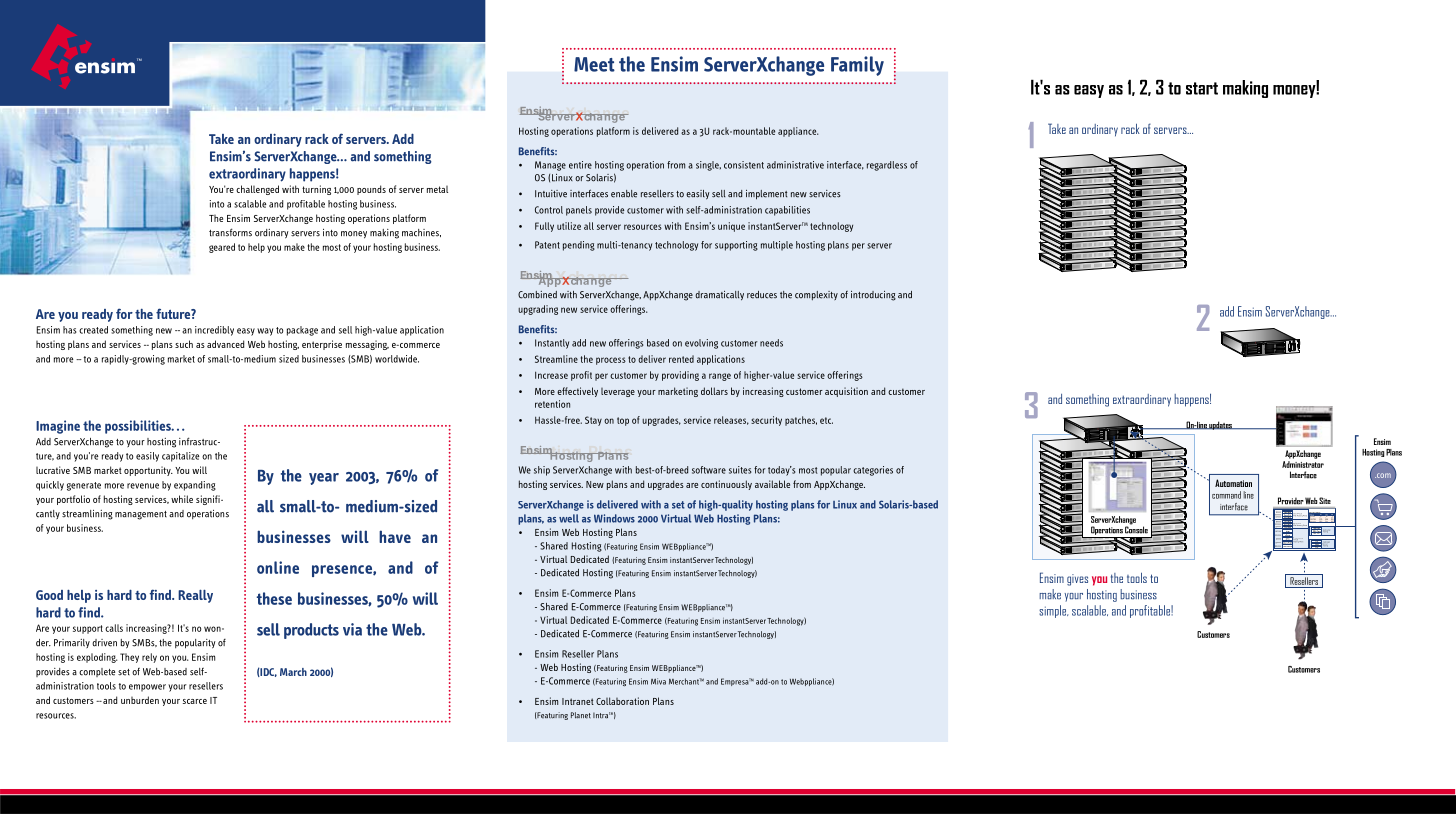 This page has height=814, width=1456. What do you see at coordinates (184, 344) in the page?
I see `such` at bounding box center [184, 344].
